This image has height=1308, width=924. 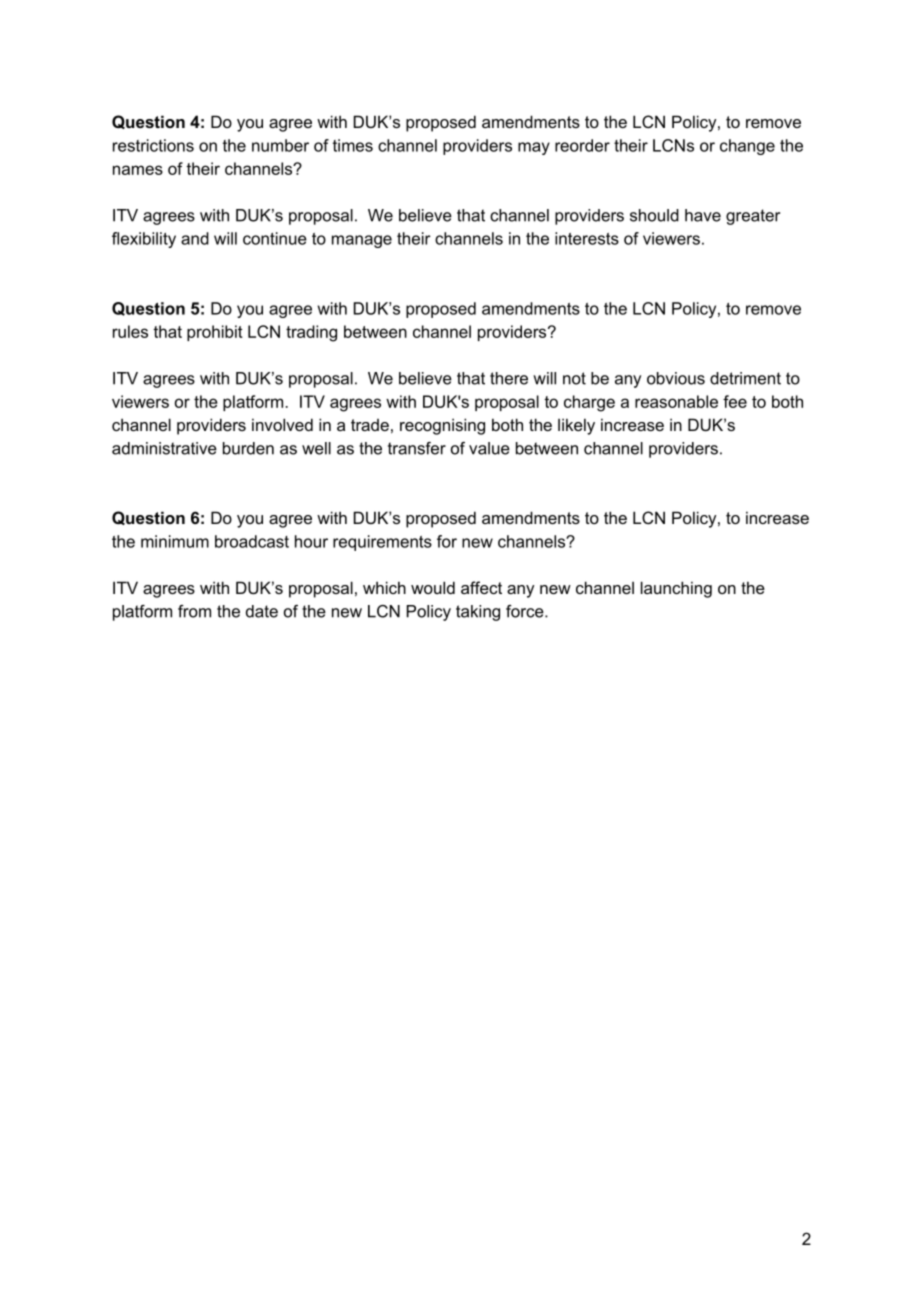 What do you see at coordinates (195, 238) in the image?
I see `and` at bounding box center [195, 238].
